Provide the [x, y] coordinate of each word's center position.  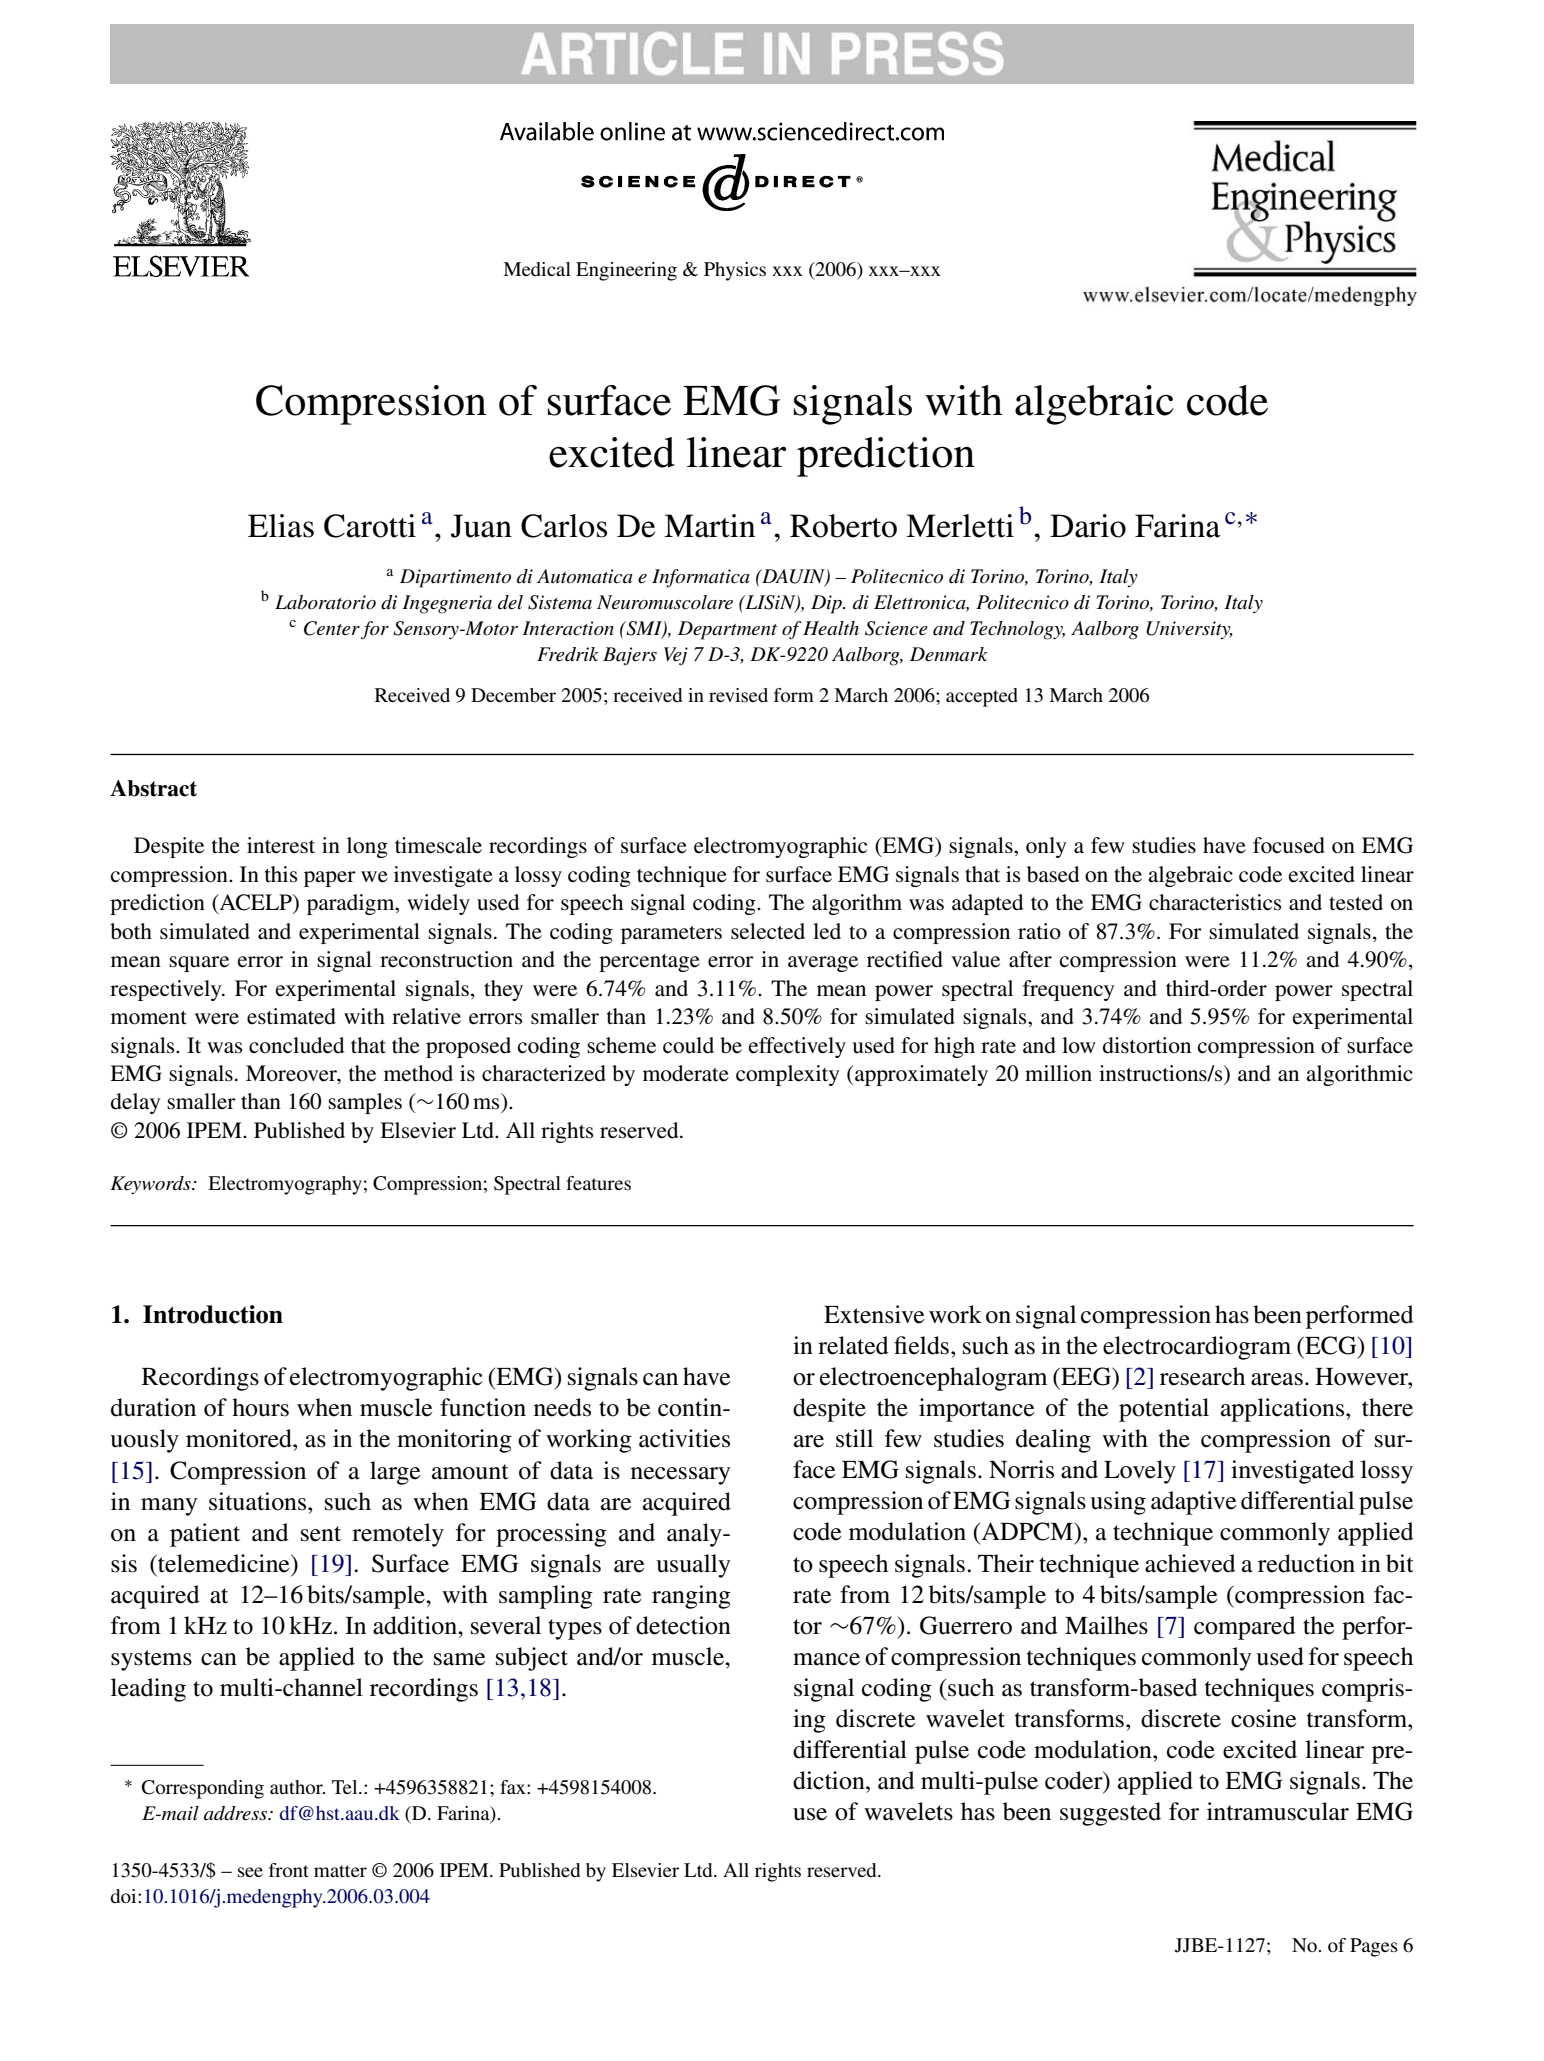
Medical [537, 269]
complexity [787, 1075]
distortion [1147, 1045]
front [289, 1870]
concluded [296, 1045]
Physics [735, 271]
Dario [1088, 526]
